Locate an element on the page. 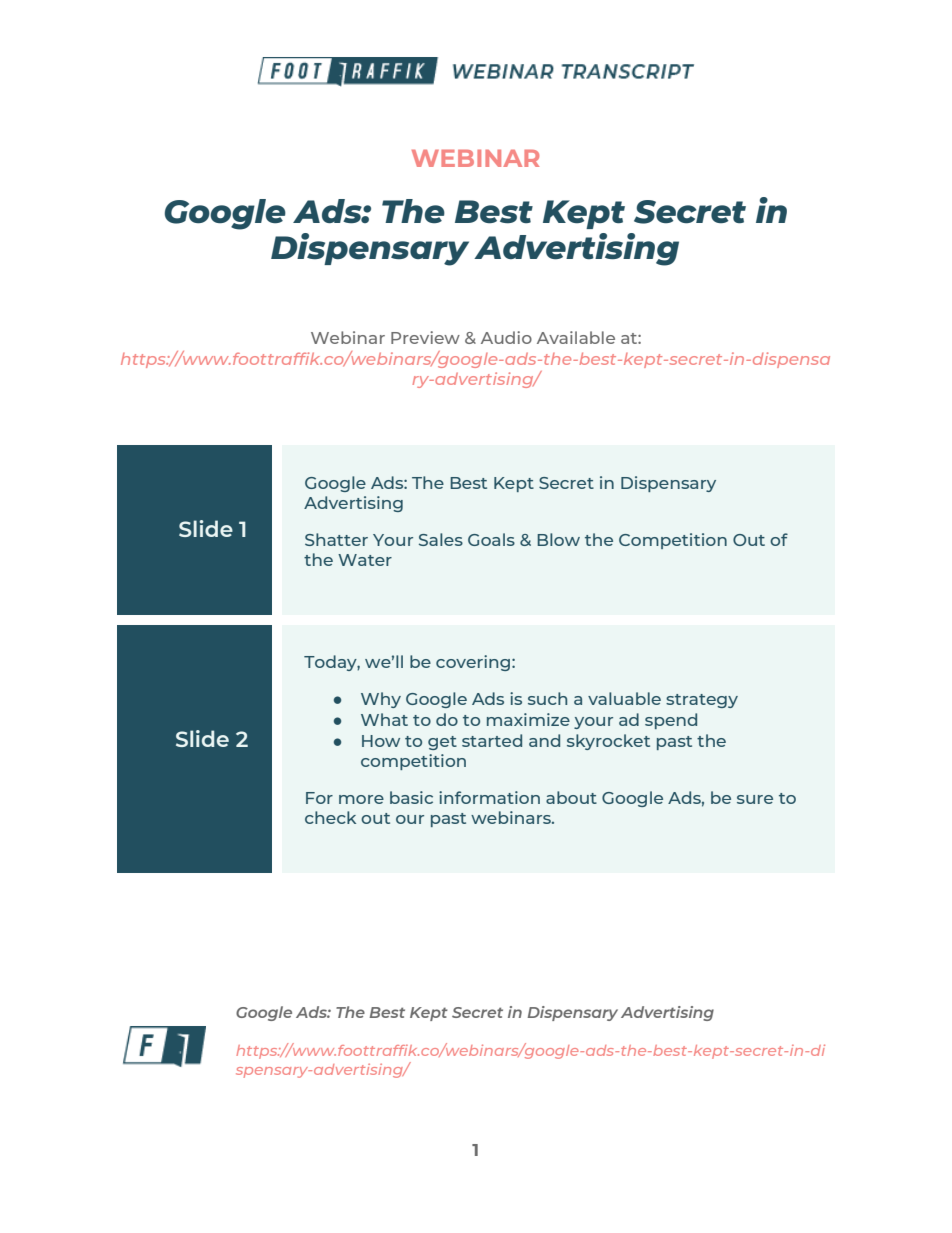 The height and width of the document is (1233, 952). about is located at coordinates (571, 797).
